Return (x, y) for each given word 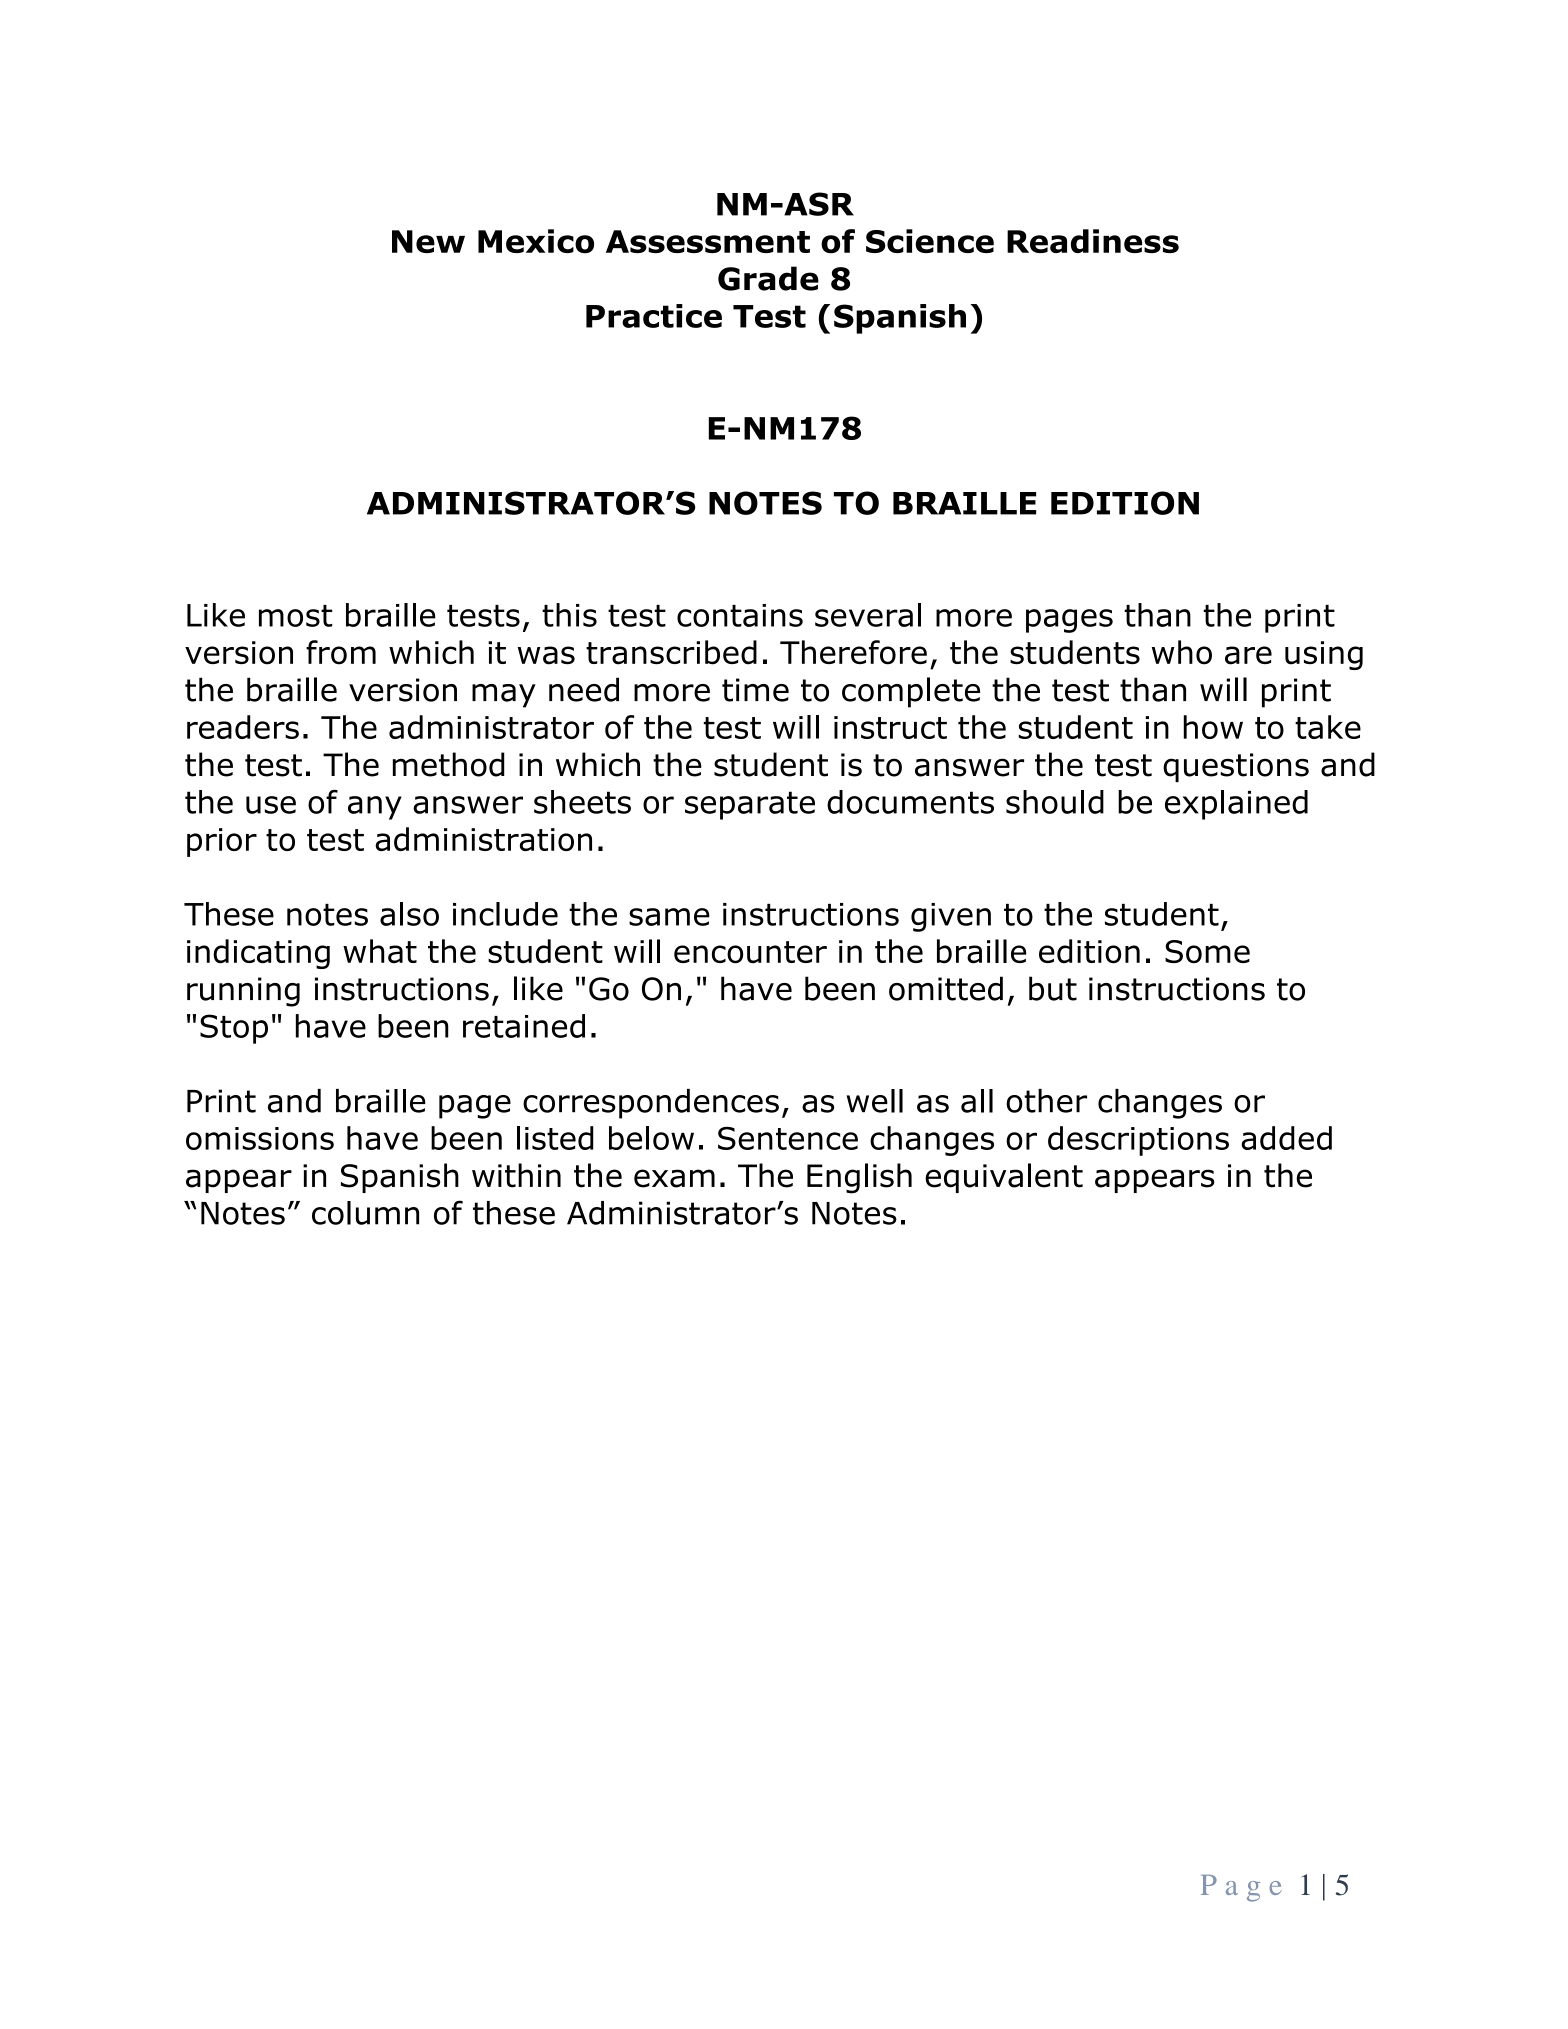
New (428, 241)
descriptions (1138, 1141)
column (365, 1213)
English (859, 1178)
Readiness (1093, 241)
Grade (768, 278)
